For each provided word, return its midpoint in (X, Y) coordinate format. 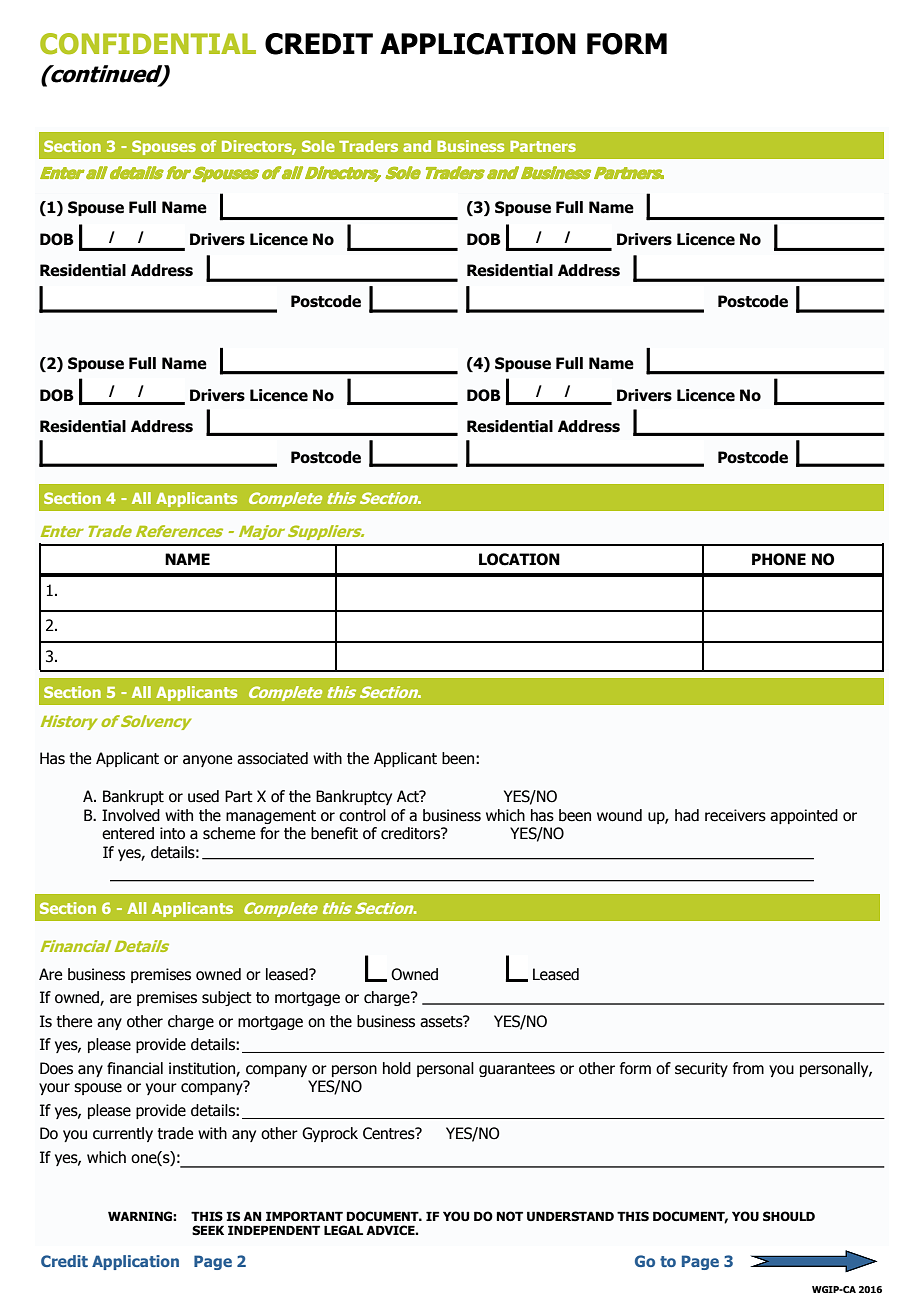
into (172, 833)
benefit (334, 833)
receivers (735, 815)
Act (409, 796)
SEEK (208, 1230)
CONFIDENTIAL (148, 44)
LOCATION (519, 559)
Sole (318, 146)
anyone (207, 761)
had (687, 815)
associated (272, 758)
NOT (510, 1216)
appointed (804, 816)
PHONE (779, 559)
